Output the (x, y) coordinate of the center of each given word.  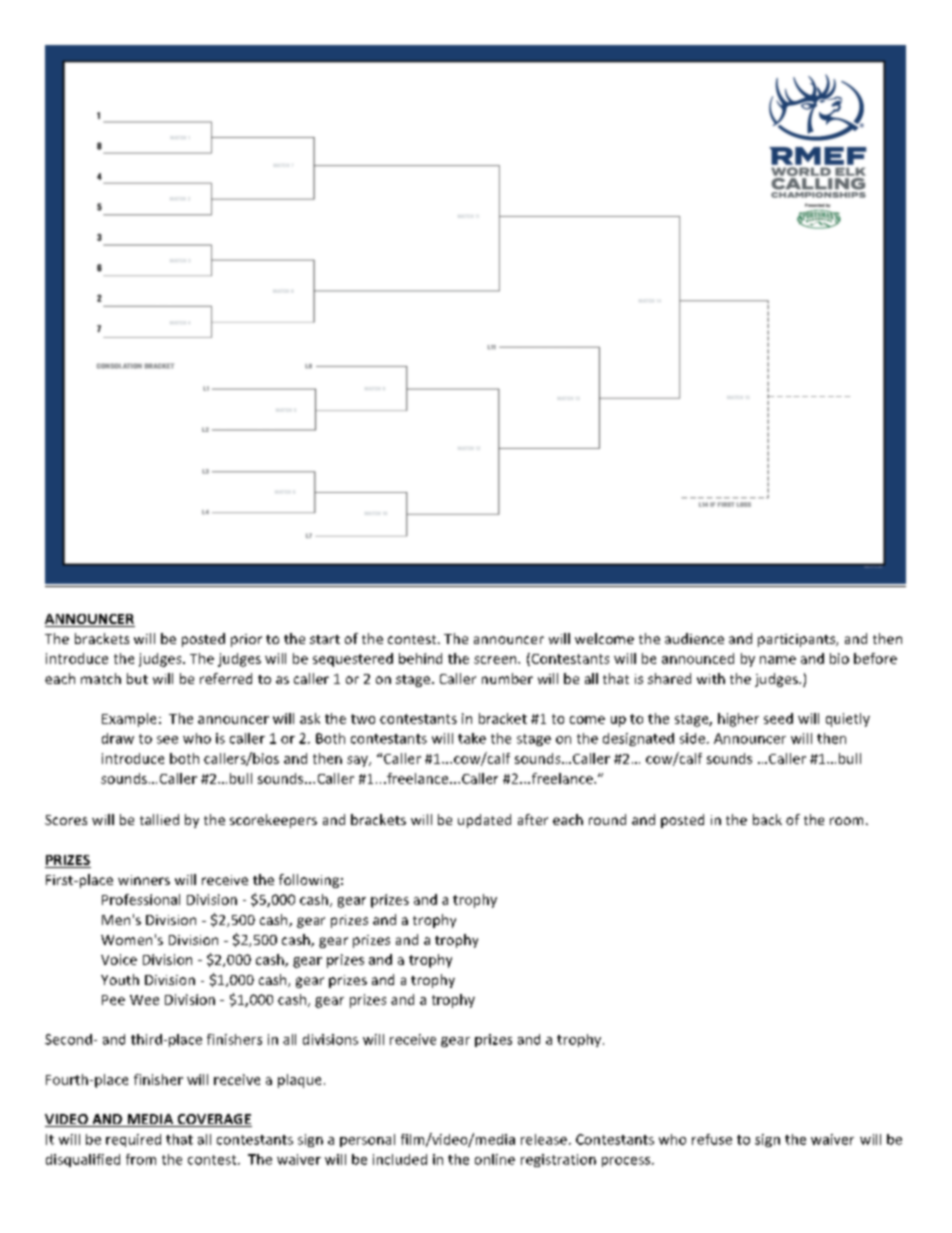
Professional (141, 899)
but (137, 678)
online (495, 1159)
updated (484, 821)
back (767, 819)
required (133, 1140)
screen (496, 660)
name (778, 660)
